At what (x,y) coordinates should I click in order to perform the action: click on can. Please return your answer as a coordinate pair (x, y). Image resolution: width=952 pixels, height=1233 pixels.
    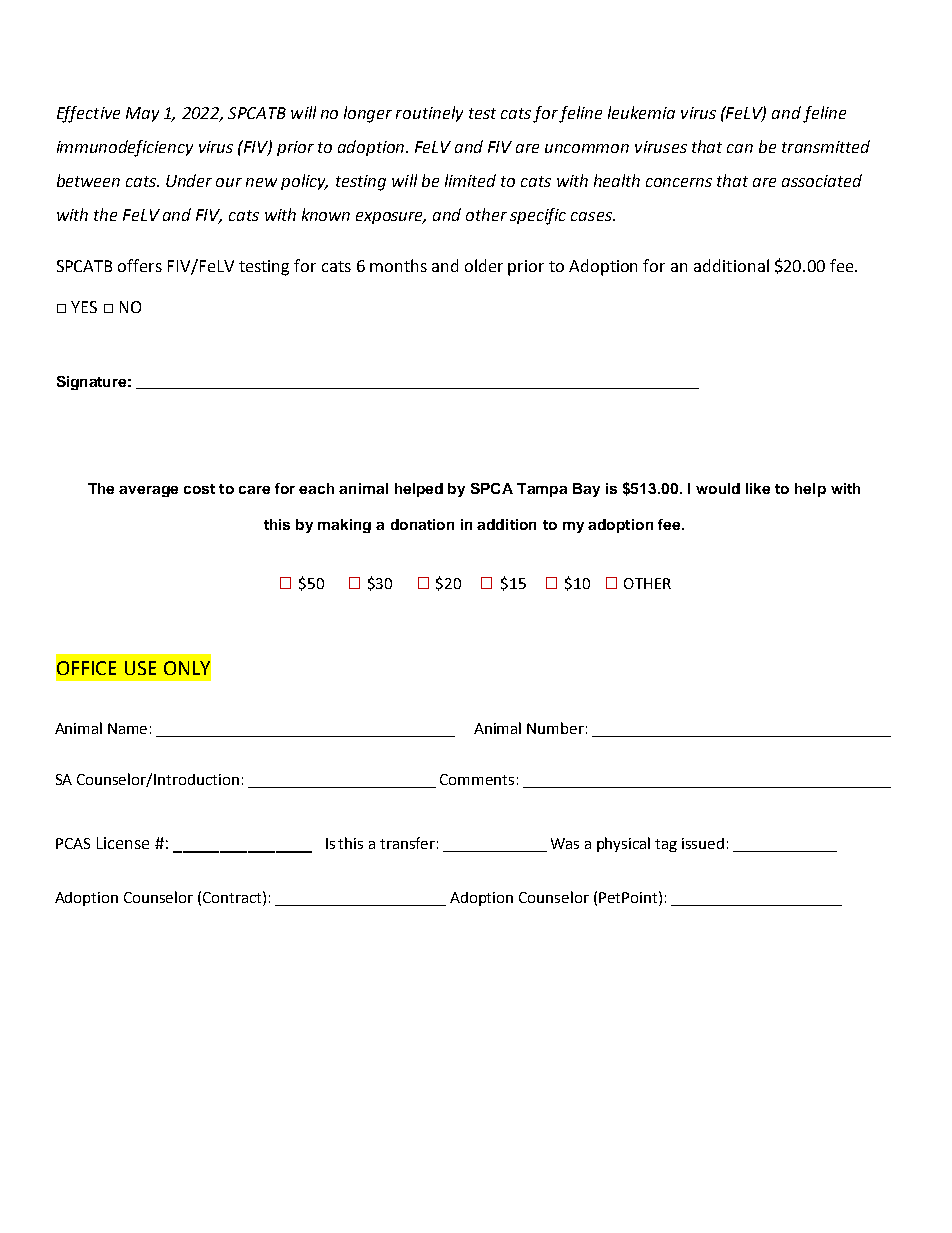
    Looking at the image, I should click on (740, 148).
